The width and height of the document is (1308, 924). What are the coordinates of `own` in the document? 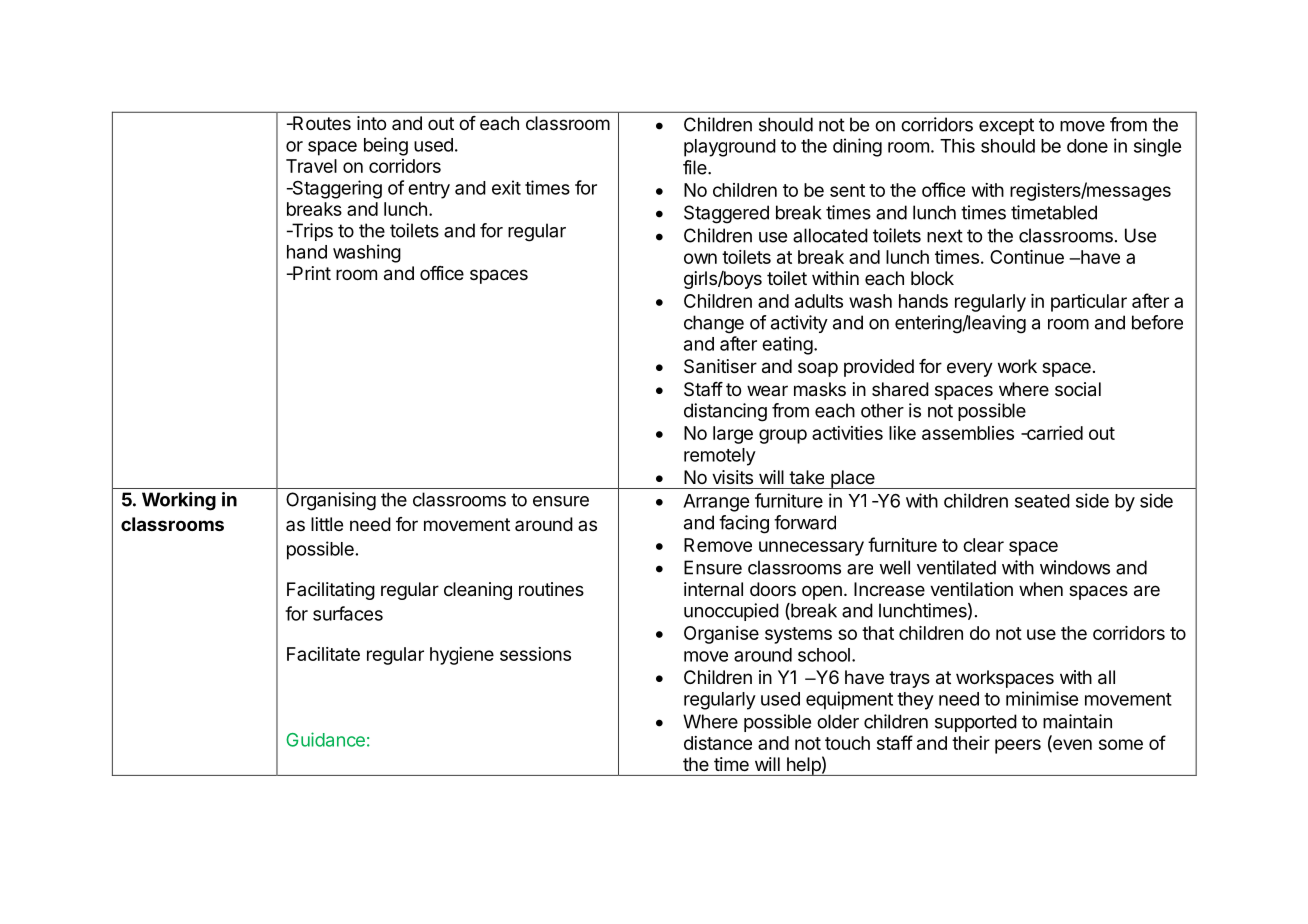 It's located at (700, 258).
